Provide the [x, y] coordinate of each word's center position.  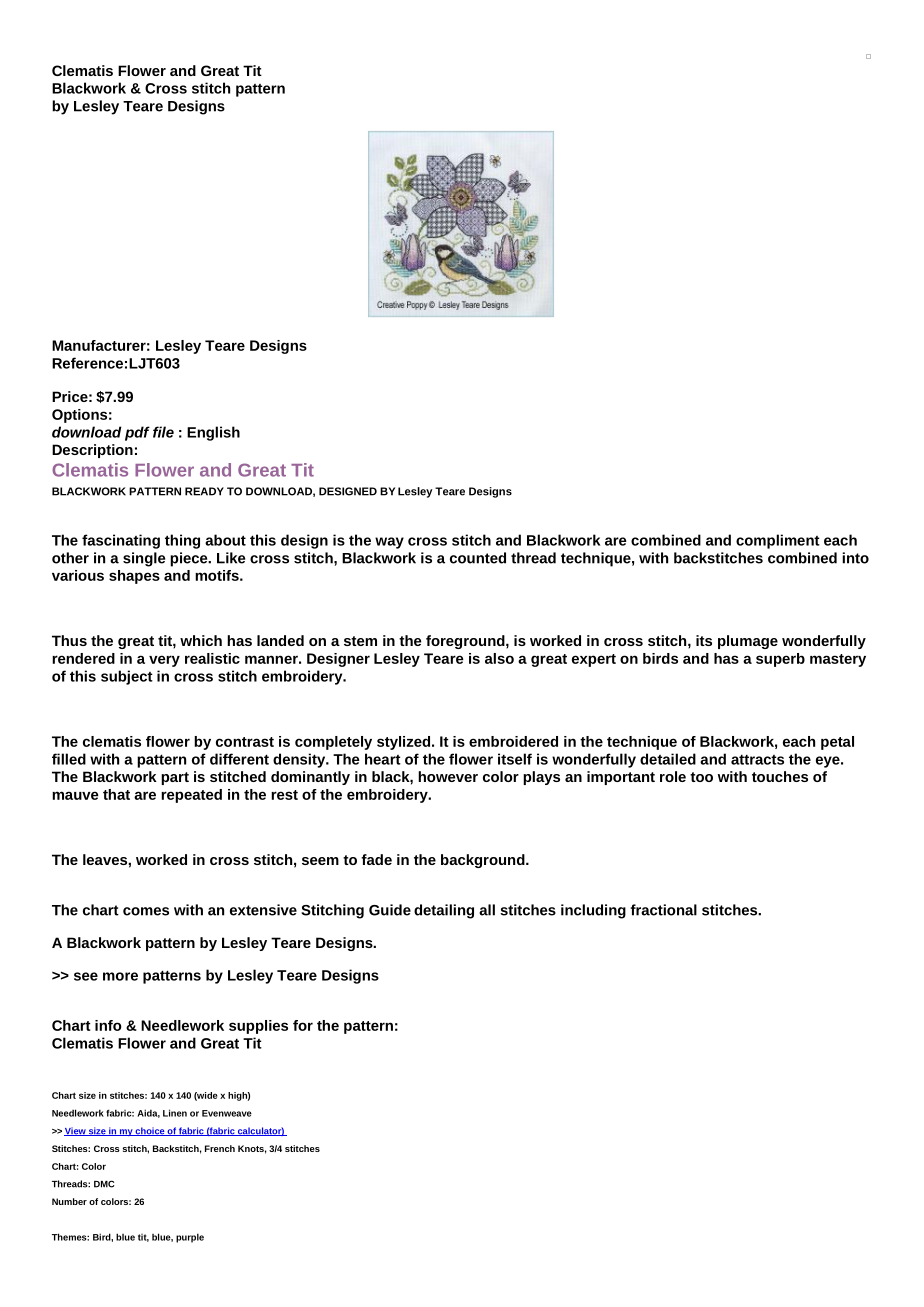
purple [190, 1238]
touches [780, 776]
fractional [664, 910]
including [593, 911]
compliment [778, 541]
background [484, 861]
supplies [258, 1027]
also [499, 658]
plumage [748, 642]
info [108, 1025]
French [220, 1148]
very [164, 661]
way [389, 543]
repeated [191, 796]
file [163, 432]
